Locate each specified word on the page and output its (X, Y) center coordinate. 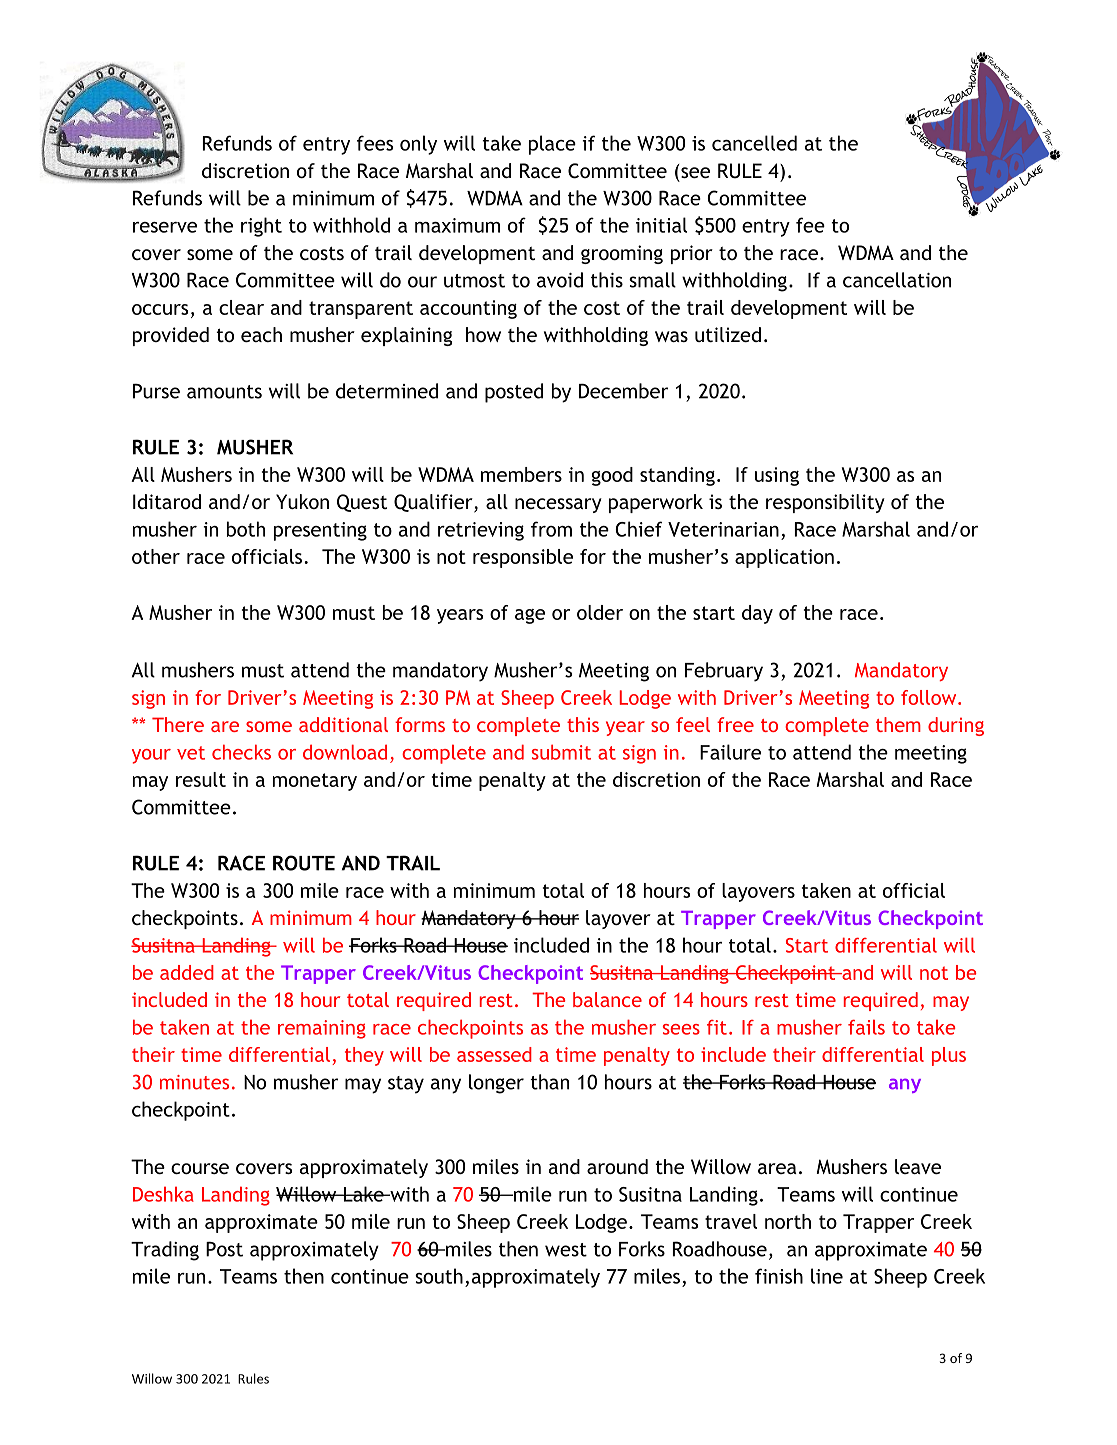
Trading (165, 1251)
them (898, 724)
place (552, 145)
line (827, 1276)
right (261, 227)
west (566, 1250)
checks (241, 752)
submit (561, 752)
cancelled (754, 143)
